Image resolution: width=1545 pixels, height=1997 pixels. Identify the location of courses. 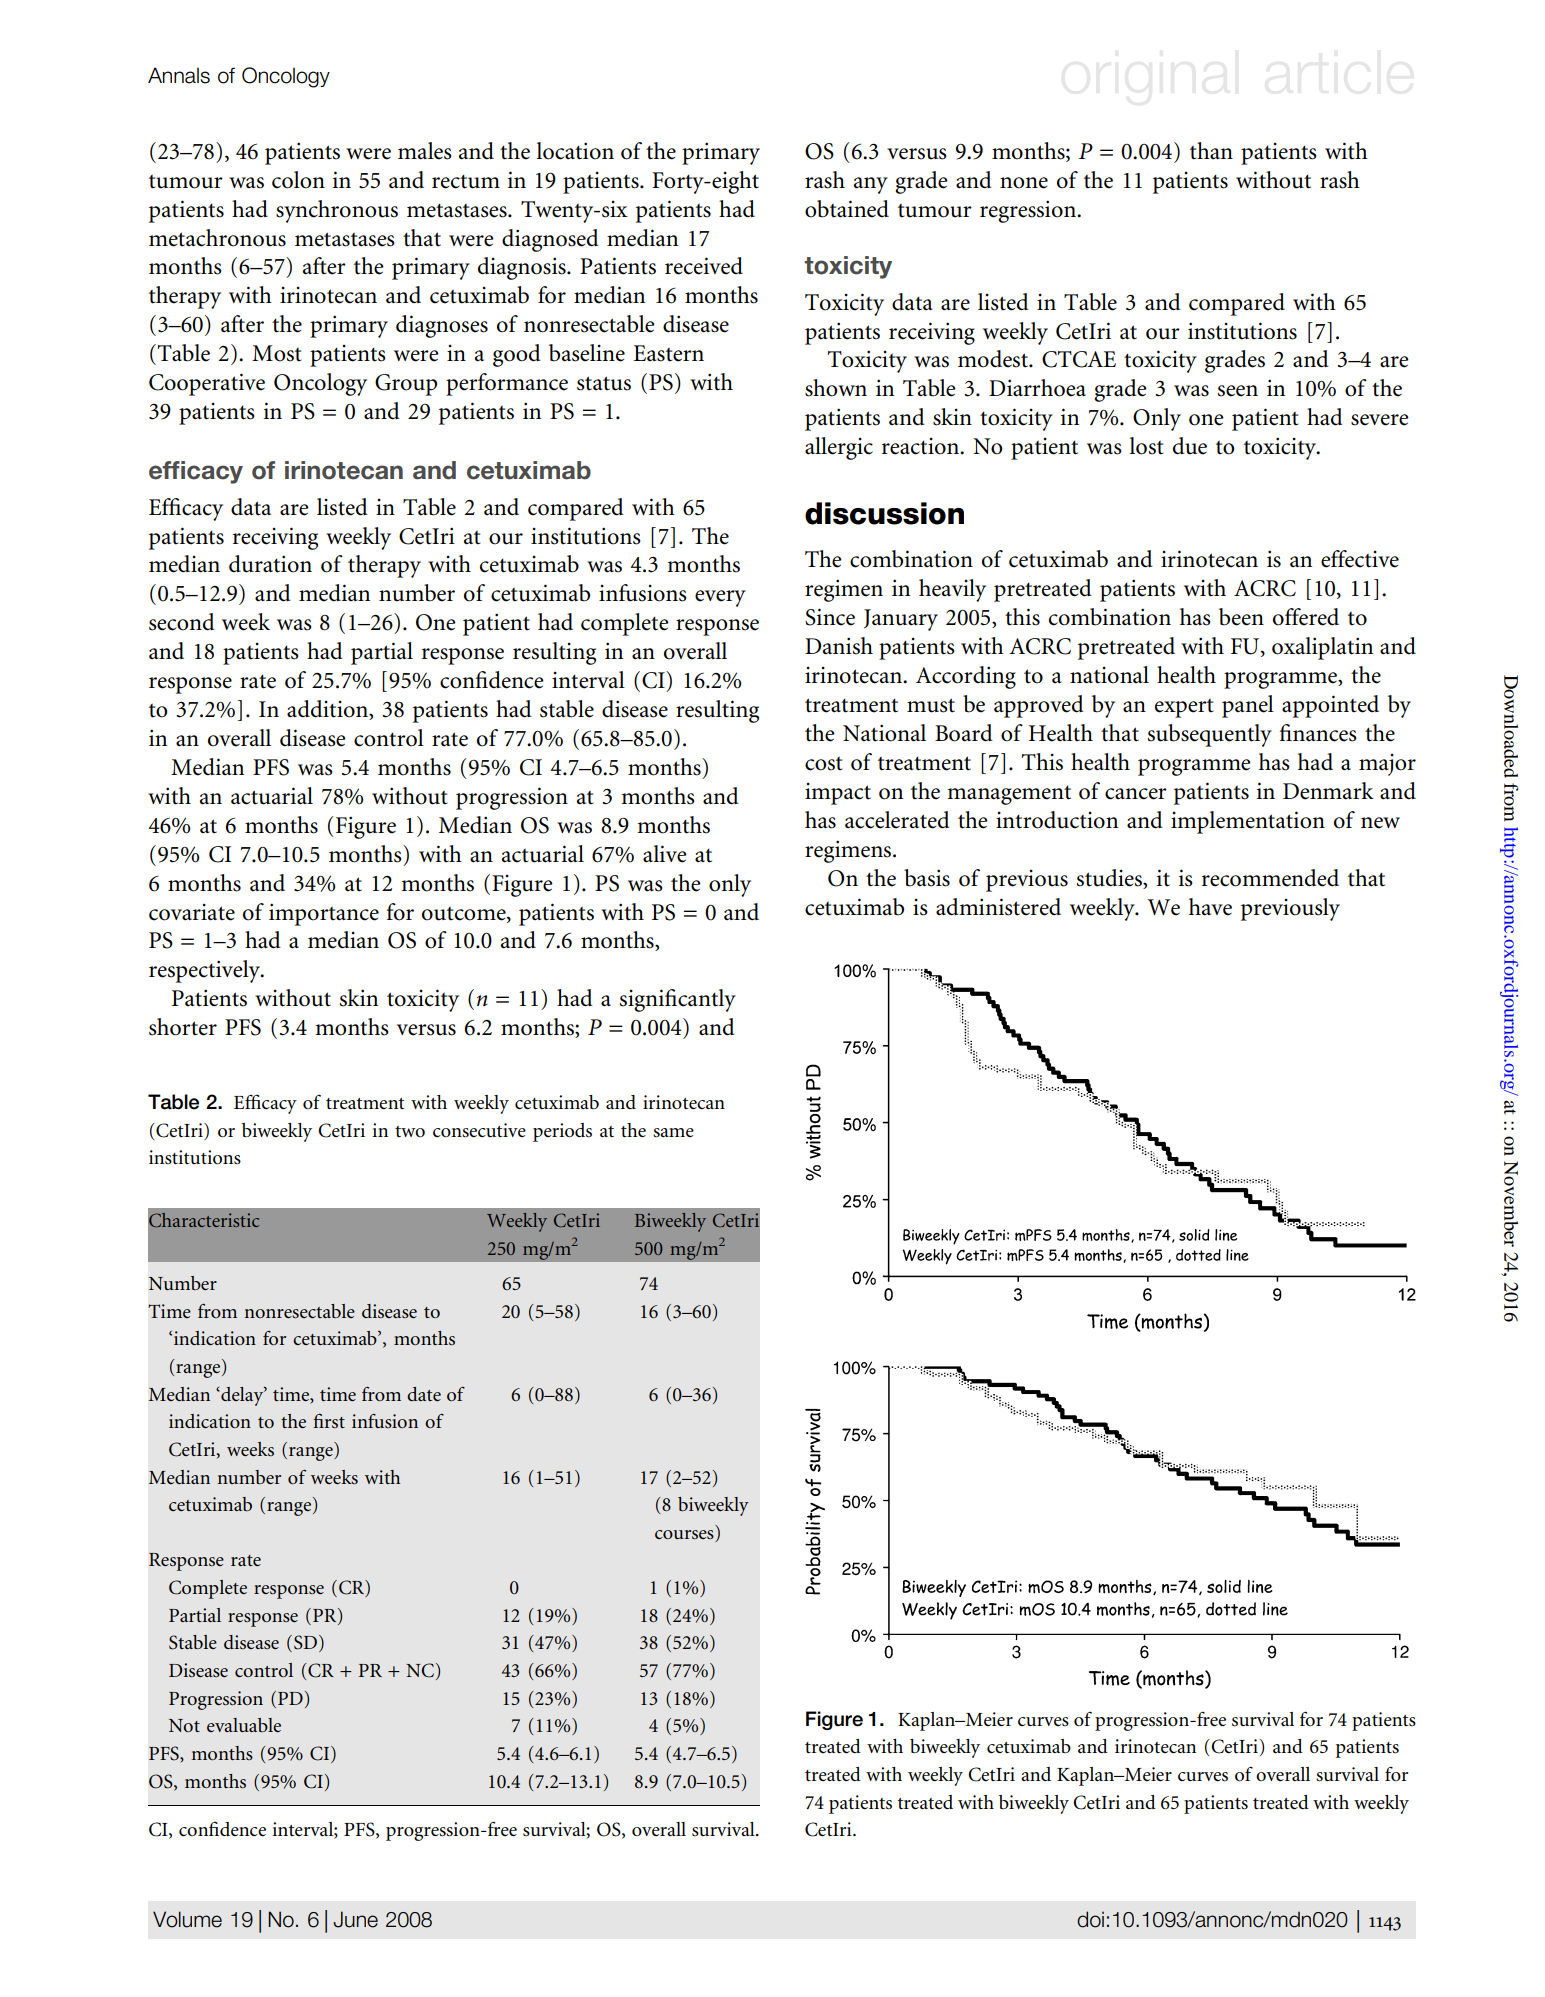
(685, 1536).
